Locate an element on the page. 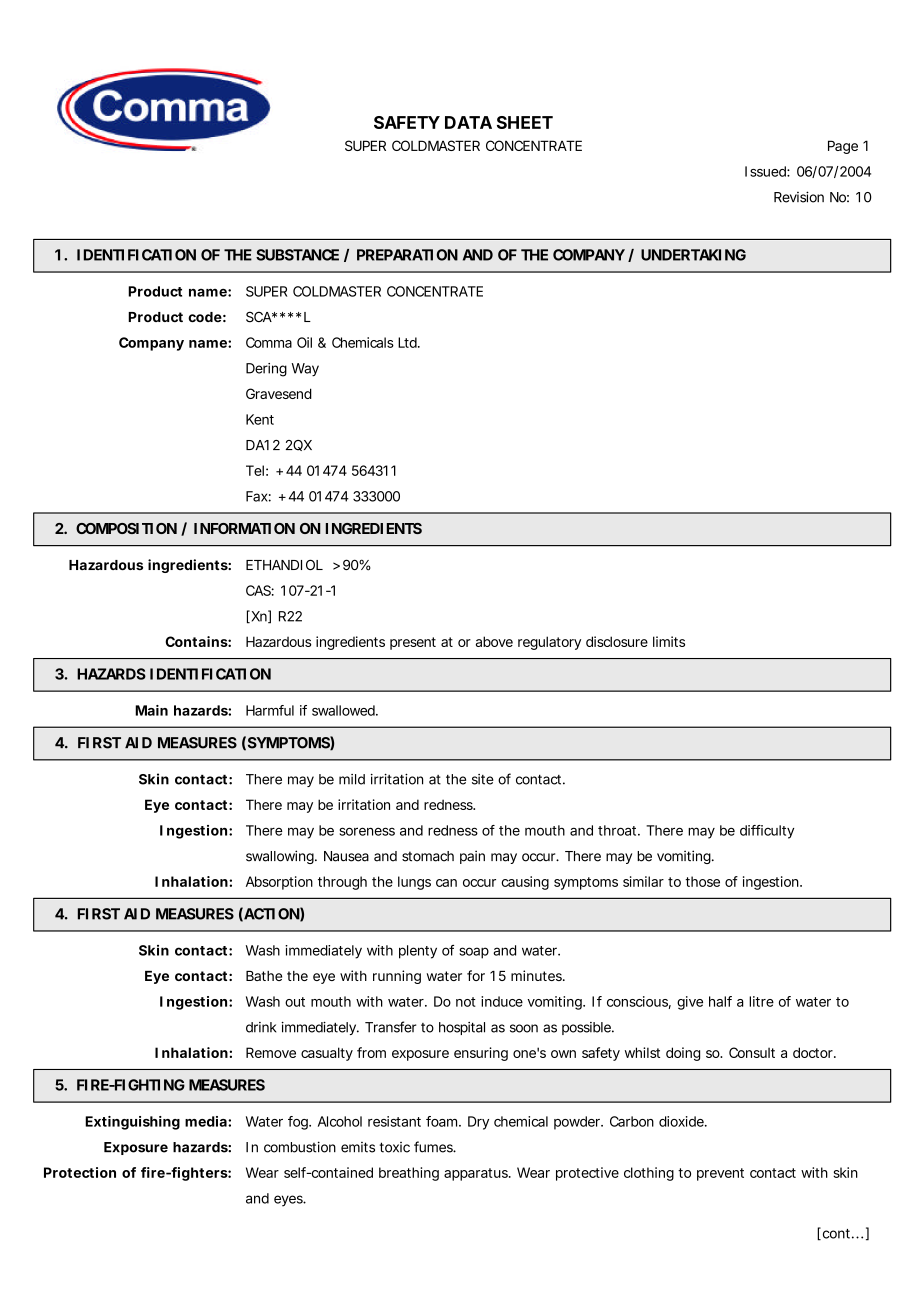 This image has height=1307, width=924. DATA is located at coordinates (468, 122).
